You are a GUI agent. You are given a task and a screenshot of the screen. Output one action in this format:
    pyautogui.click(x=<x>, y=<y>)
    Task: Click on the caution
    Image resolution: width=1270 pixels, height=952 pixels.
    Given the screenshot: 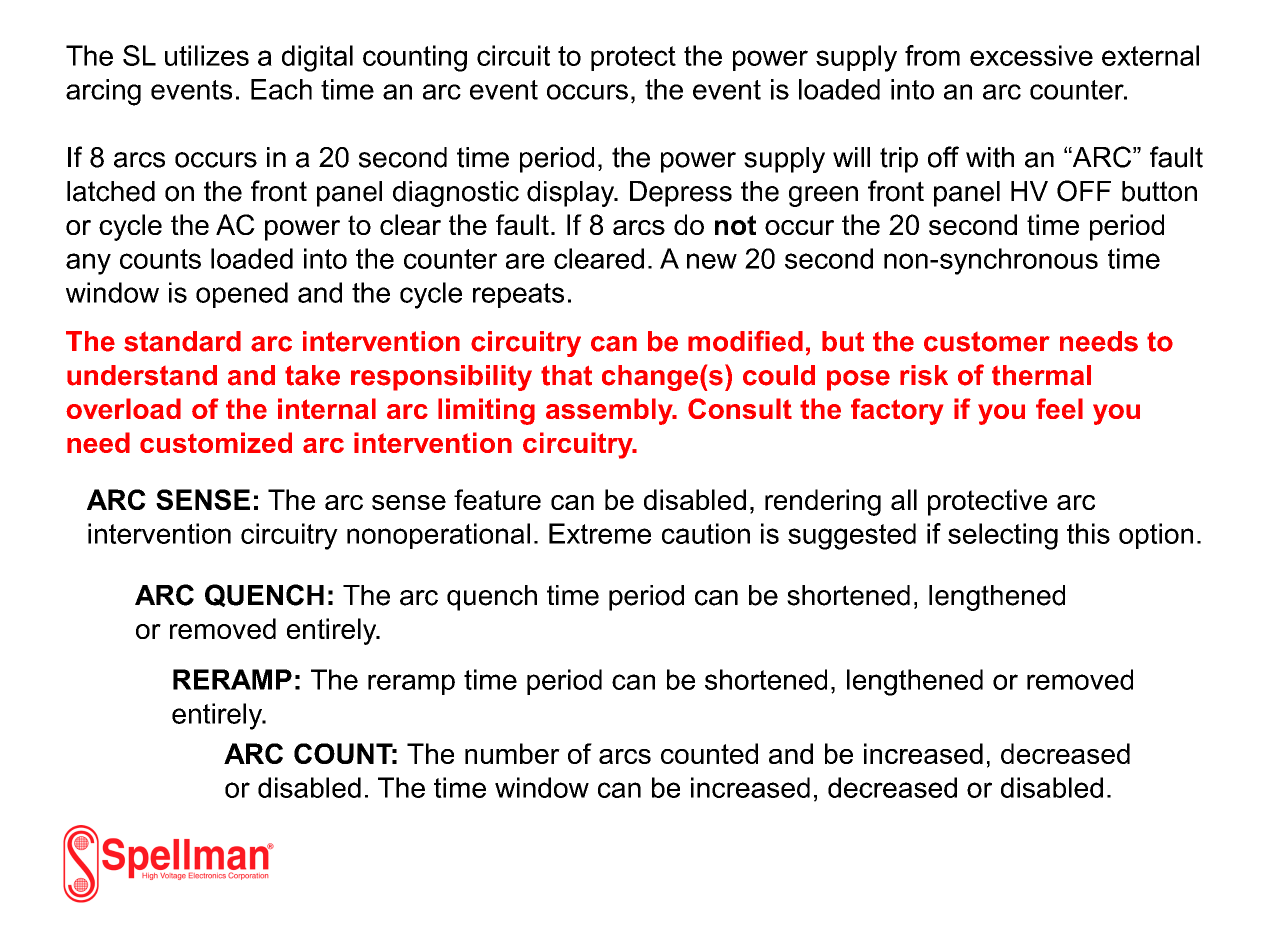 What is the action you would take?
    pyautogui.click(x=706, y=533)
